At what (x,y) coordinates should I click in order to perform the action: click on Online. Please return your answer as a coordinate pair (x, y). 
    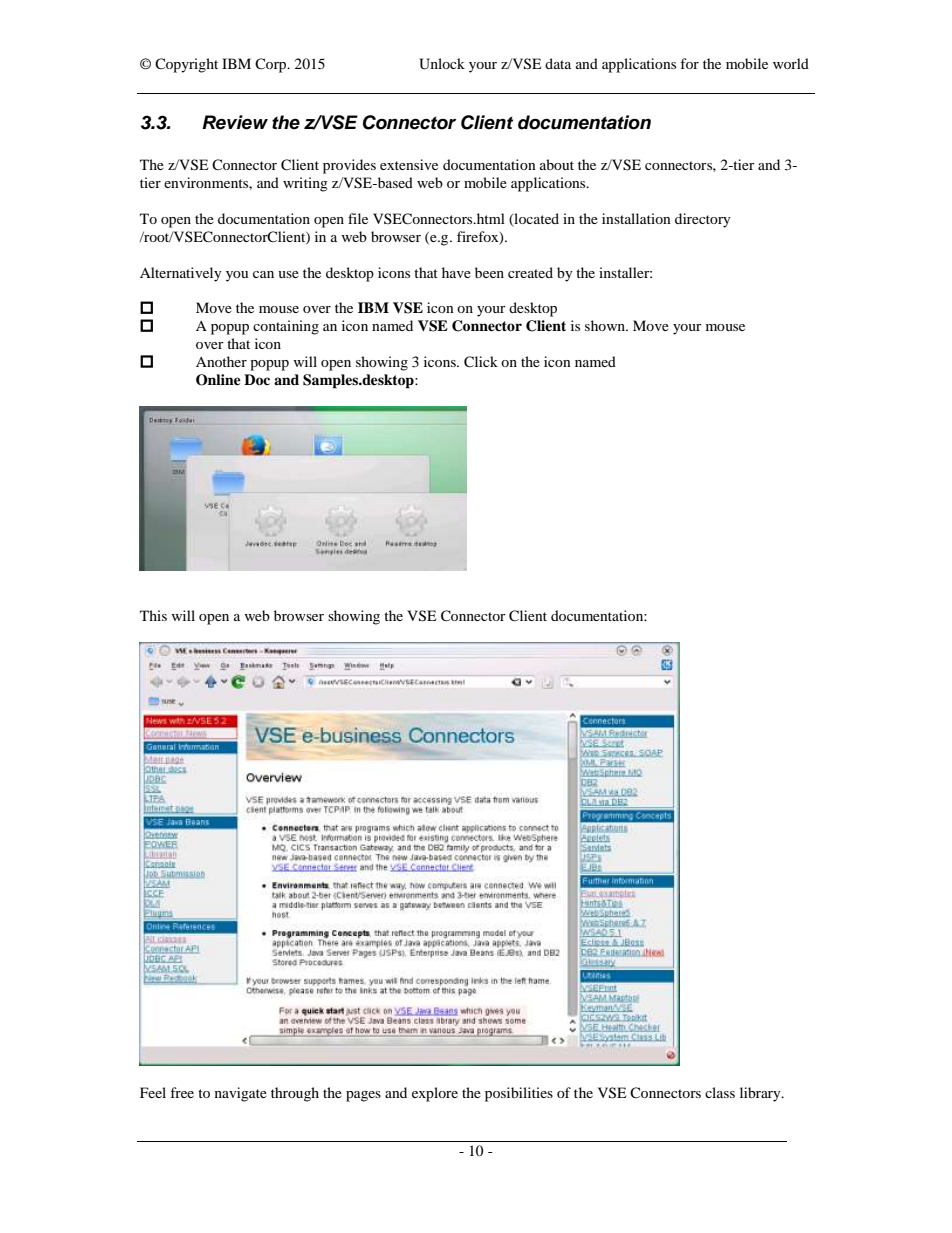
    Looking at the image, I should click on (218, 380).
